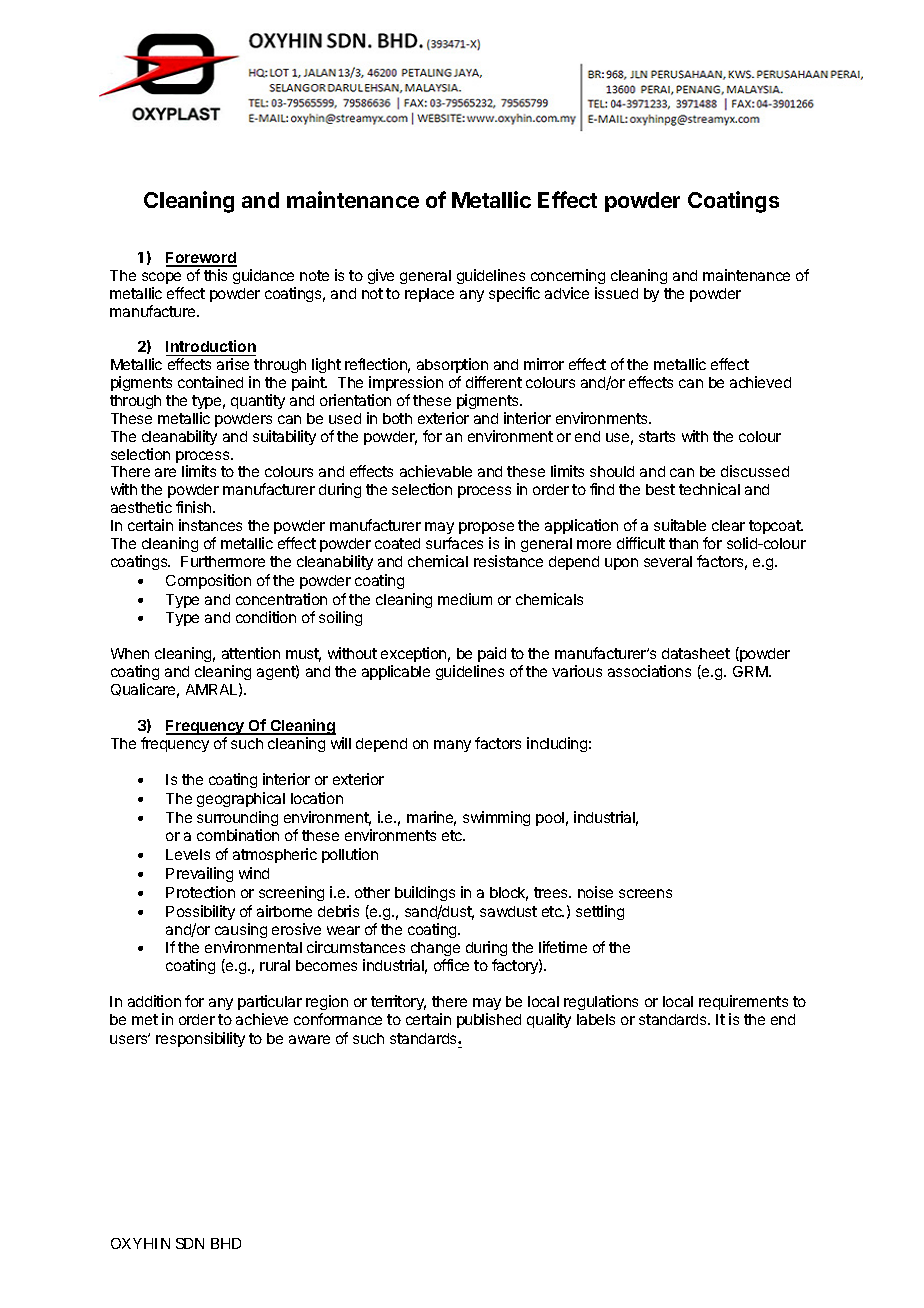  Describe the element at coordinates (596, 1019) in the document. I see `labels` at that location.
